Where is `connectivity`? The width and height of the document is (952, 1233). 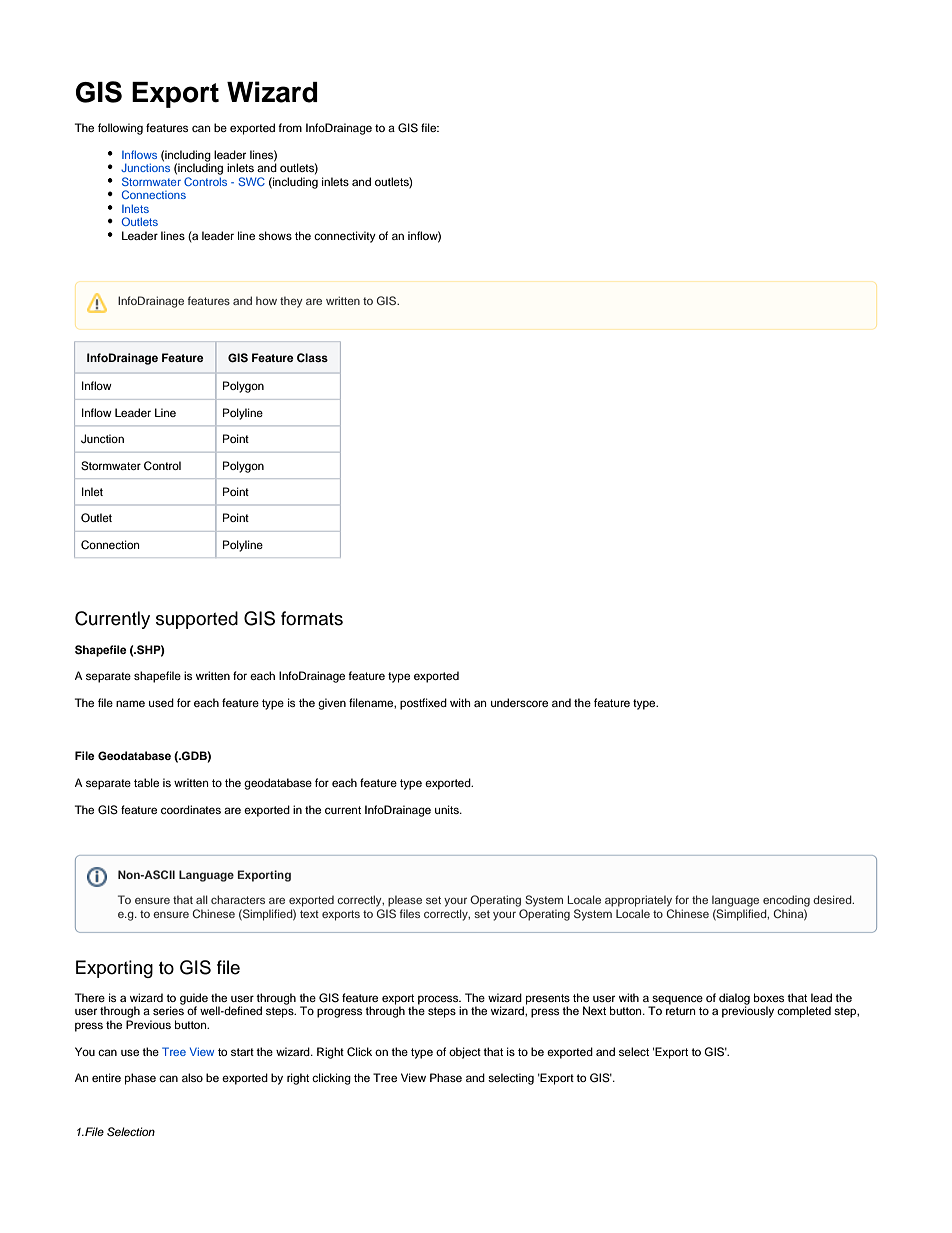 connectivity is located at coordinates (345, 237).
